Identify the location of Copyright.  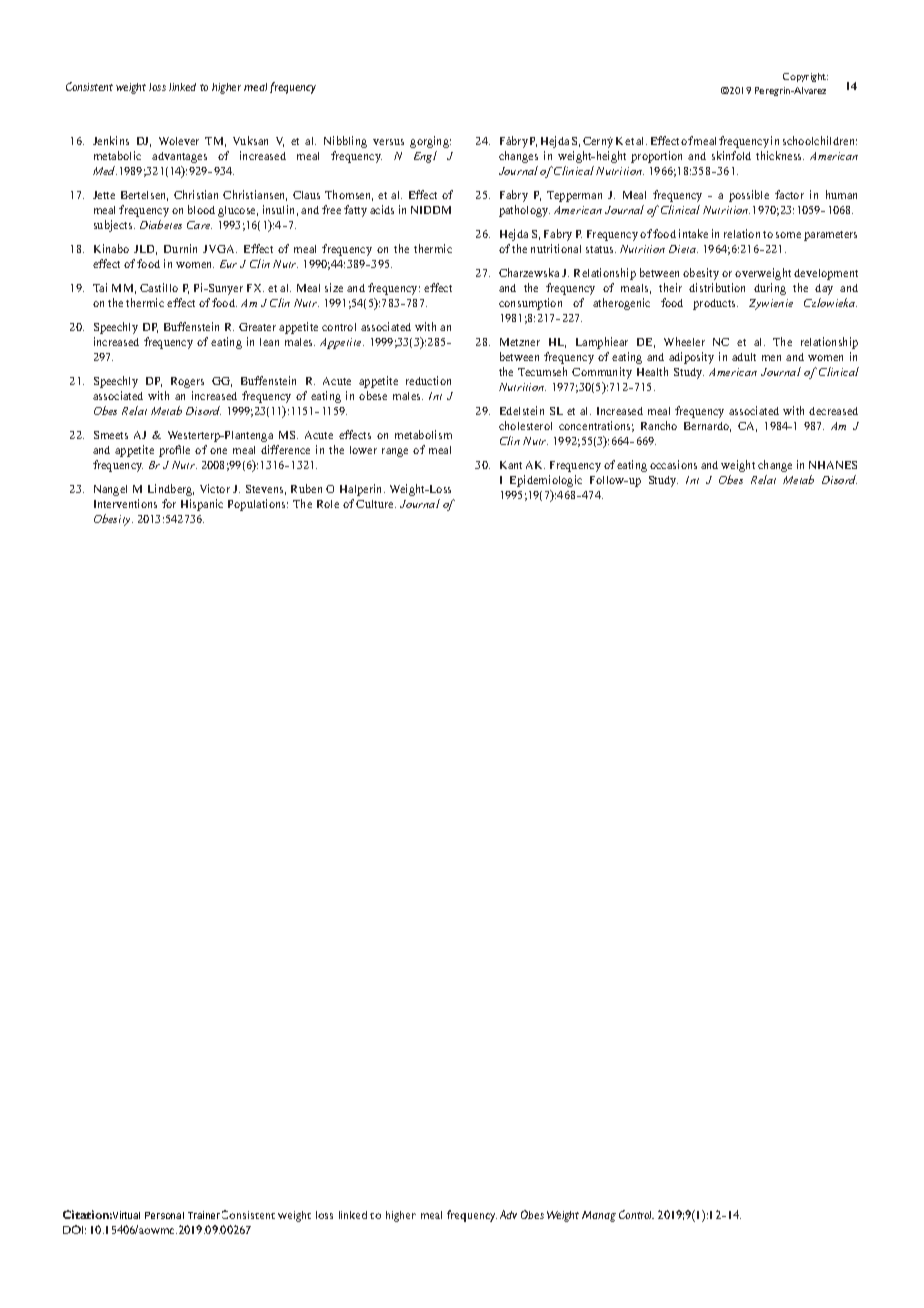
(805, 77).
